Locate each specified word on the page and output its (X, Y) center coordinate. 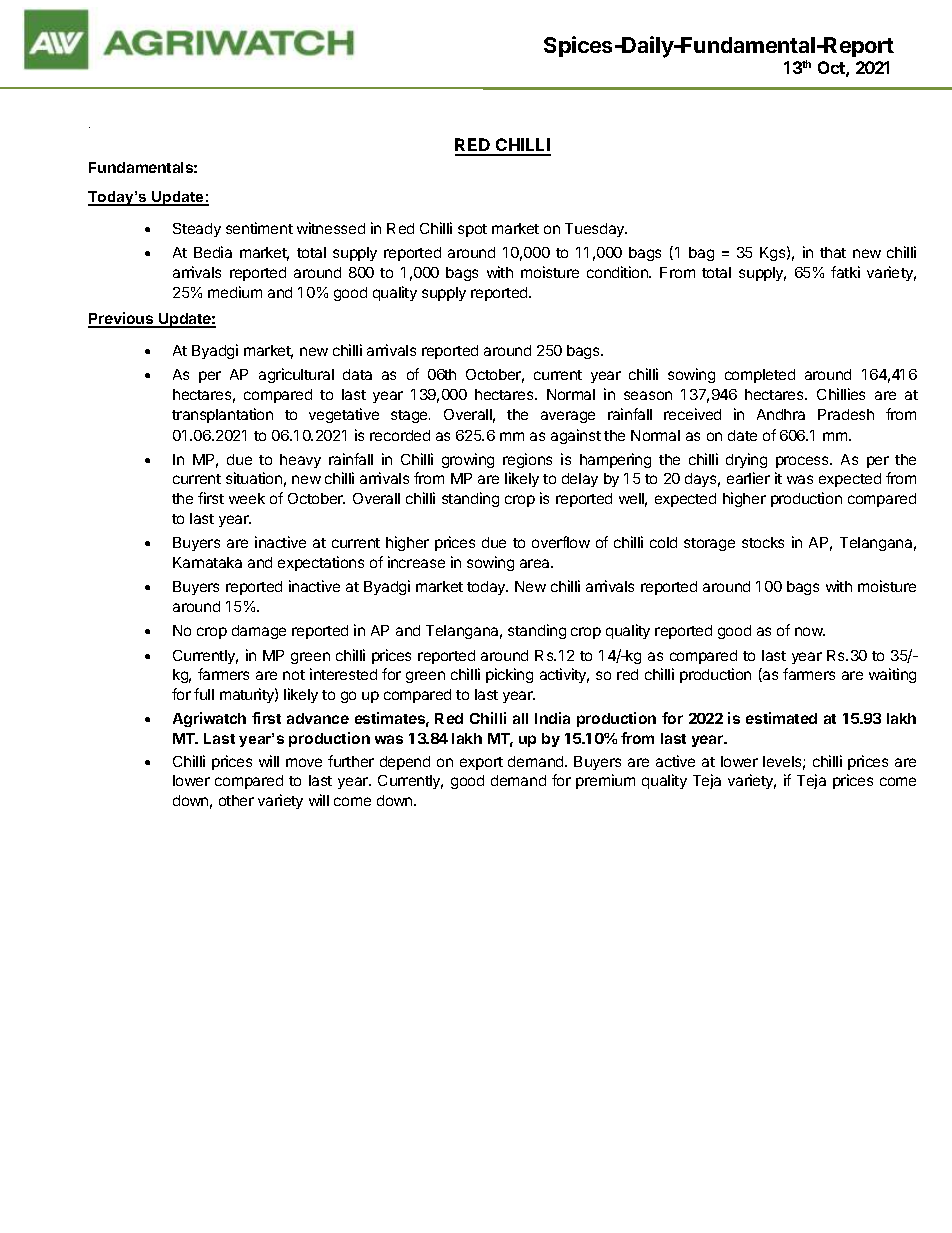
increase (416, 562)
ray (89, 127)
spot (472, 230)
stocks (763, 542)
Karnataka (207, 562)
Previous (122, 319)
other (236, 800)
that (833, 252)
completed (760, 376)
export (481, 763)
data (357, 374)
